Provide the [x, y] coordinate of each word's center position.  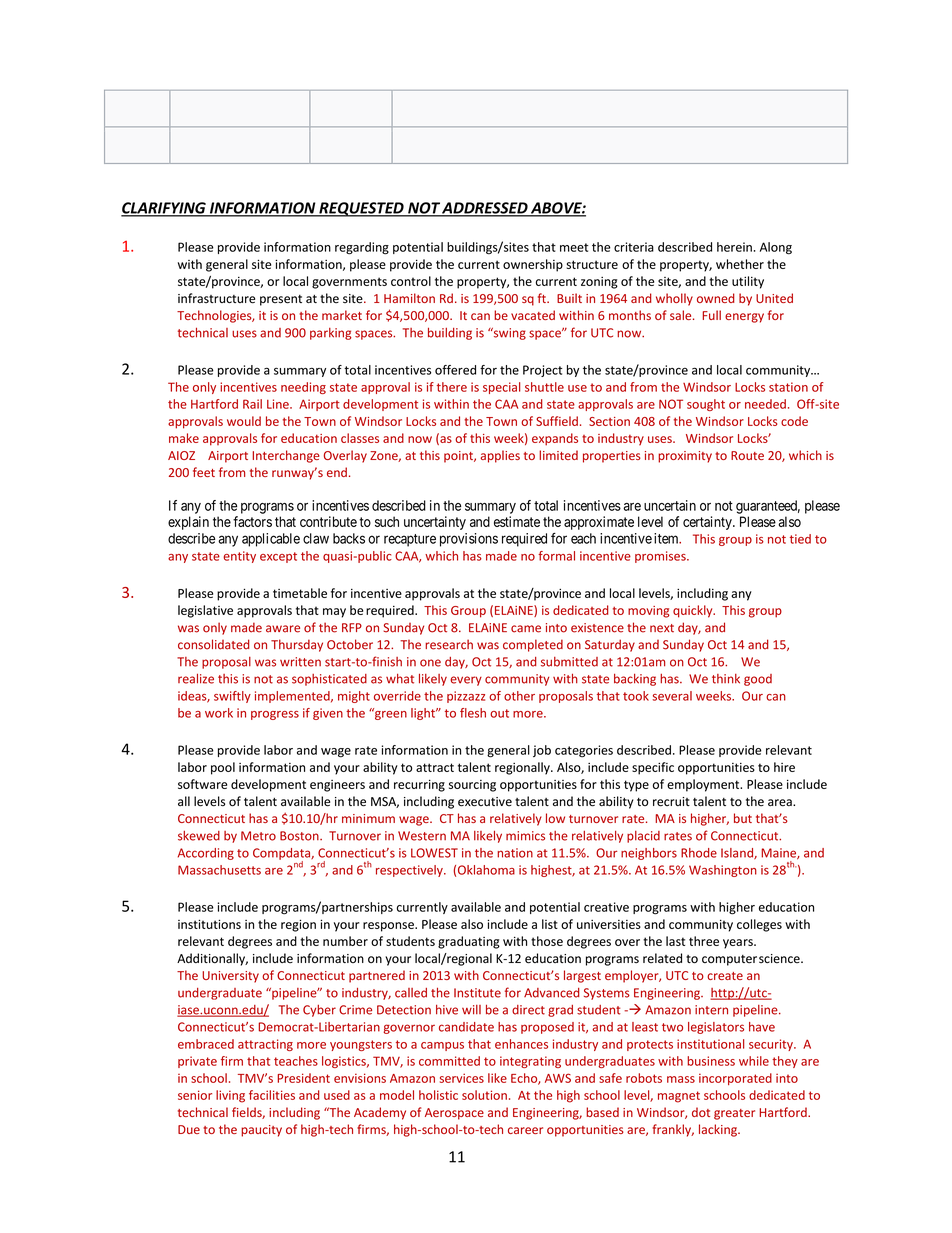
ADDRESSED [485, 209]
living [230, 1096]
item [667, 538]
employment [704, 785]
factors [252, 521]
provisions [469, 540]
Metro [258, 836]
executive [485, 802]
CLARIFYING [164, 209]
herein [734, 247]
